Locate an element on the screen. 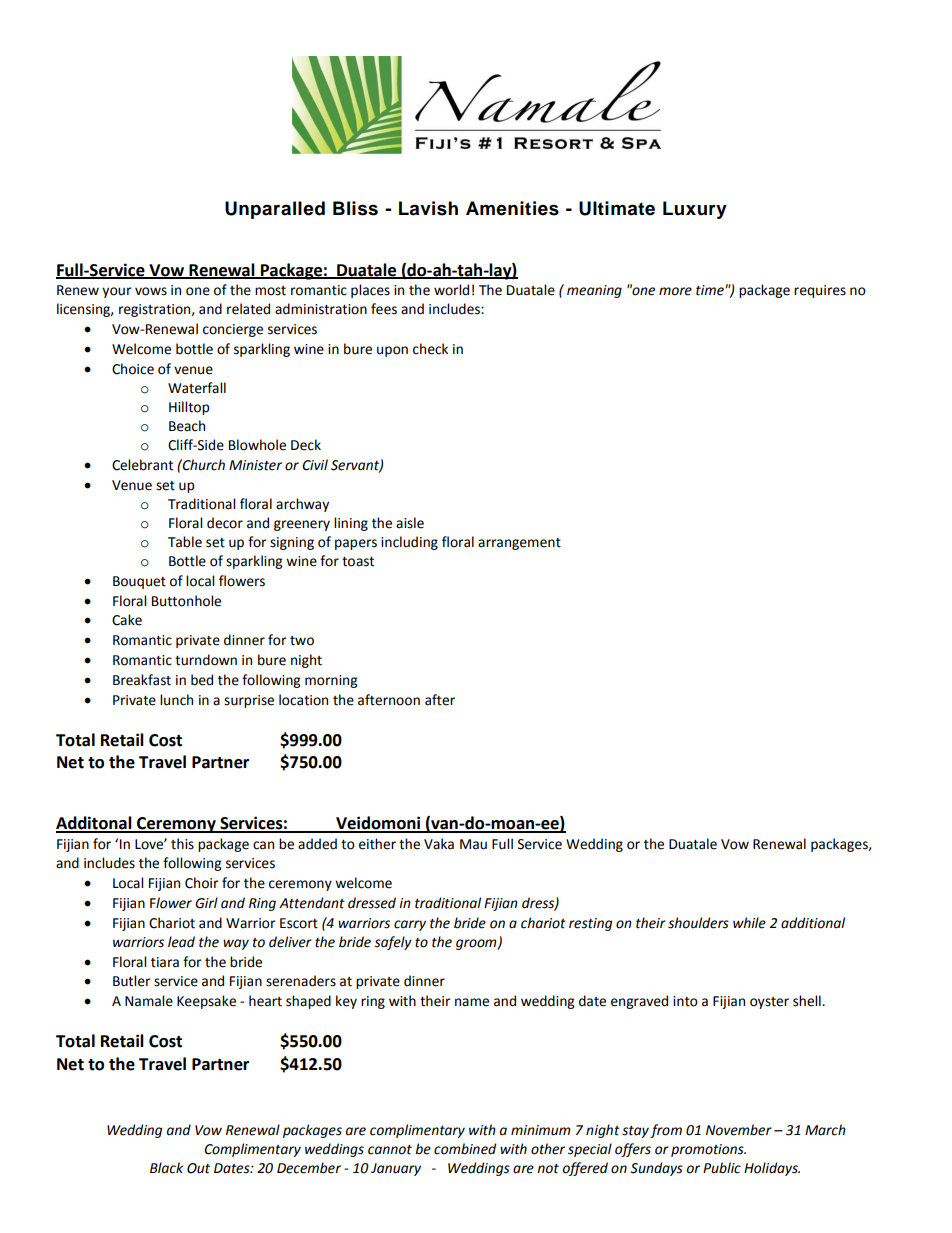 The width and height of the screenshot is (952, 1233). arrangement is located at coordinates (519, 544).
